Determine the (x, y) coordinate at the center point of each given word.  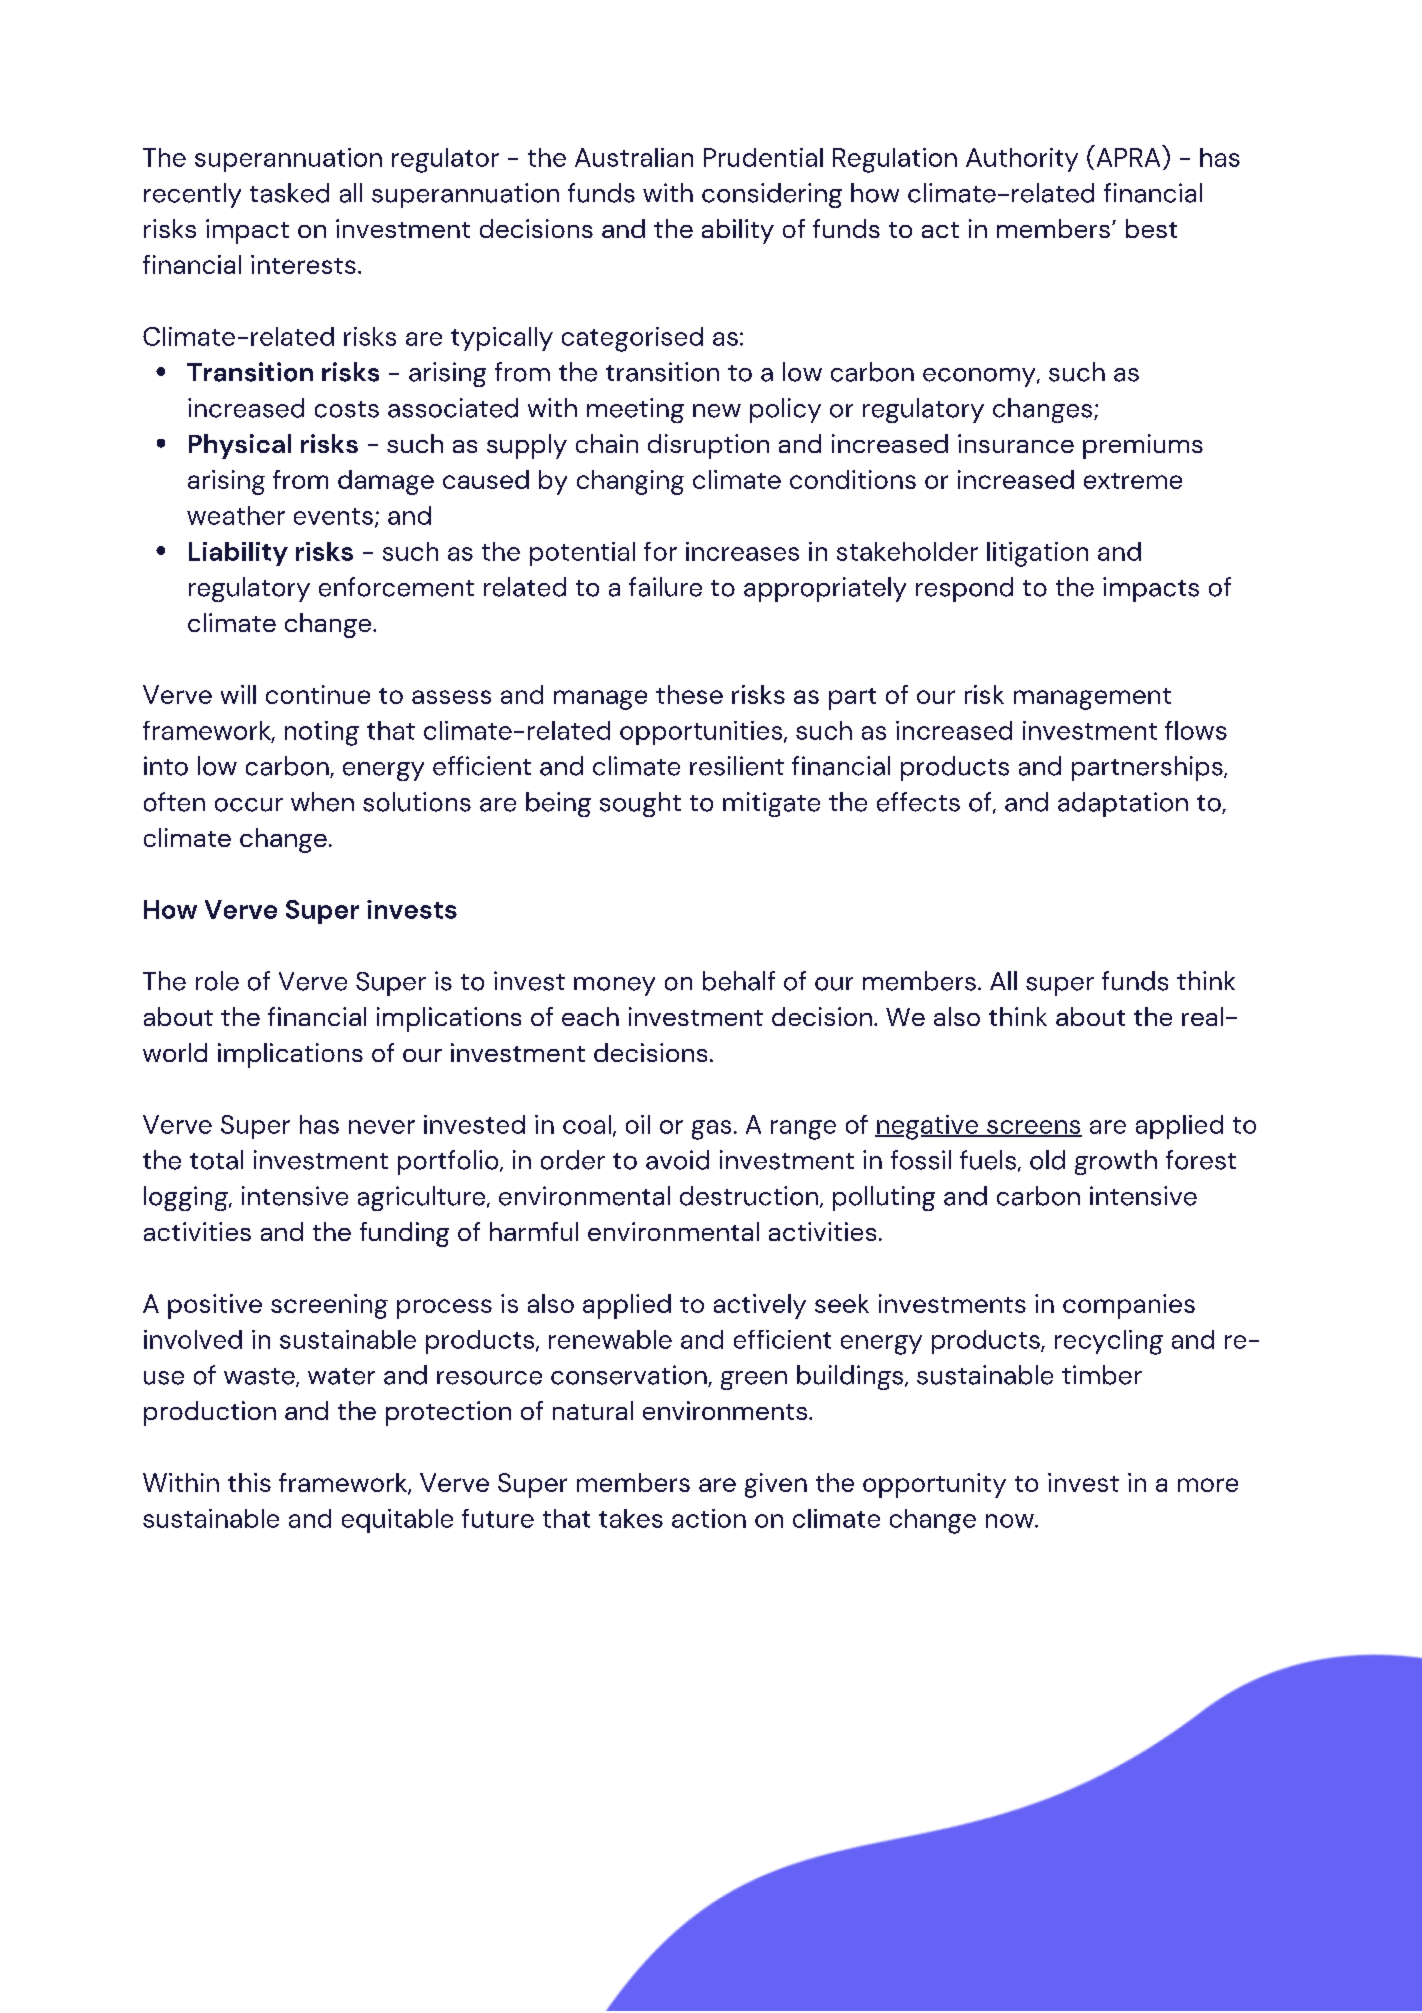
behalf (739, 981)
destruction (750, 1197)
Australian (634, 157)
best (1151, 228)
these (689, 694)
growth (1116, 1162)
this (249, 1482)
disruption (708, 446)
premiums (1143, 446)
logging (187, 1198)
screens (1033, 1128)
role (217, 981)
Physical (240, 446)
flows (1196, 730)
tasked (289, 193)
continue (318, 694)
